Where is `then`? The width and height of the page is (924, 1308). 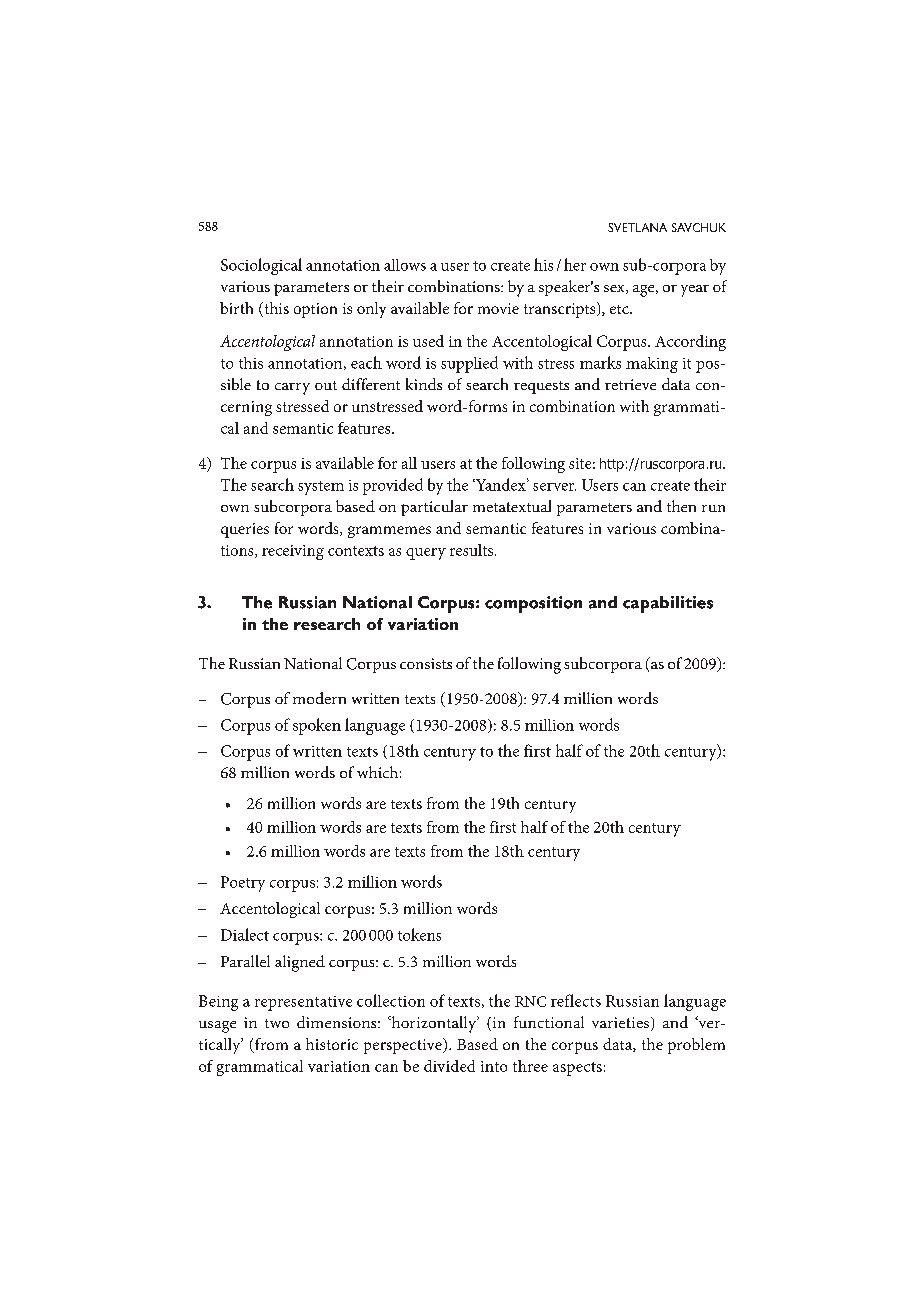 then is located at coordinates (681, 506).
